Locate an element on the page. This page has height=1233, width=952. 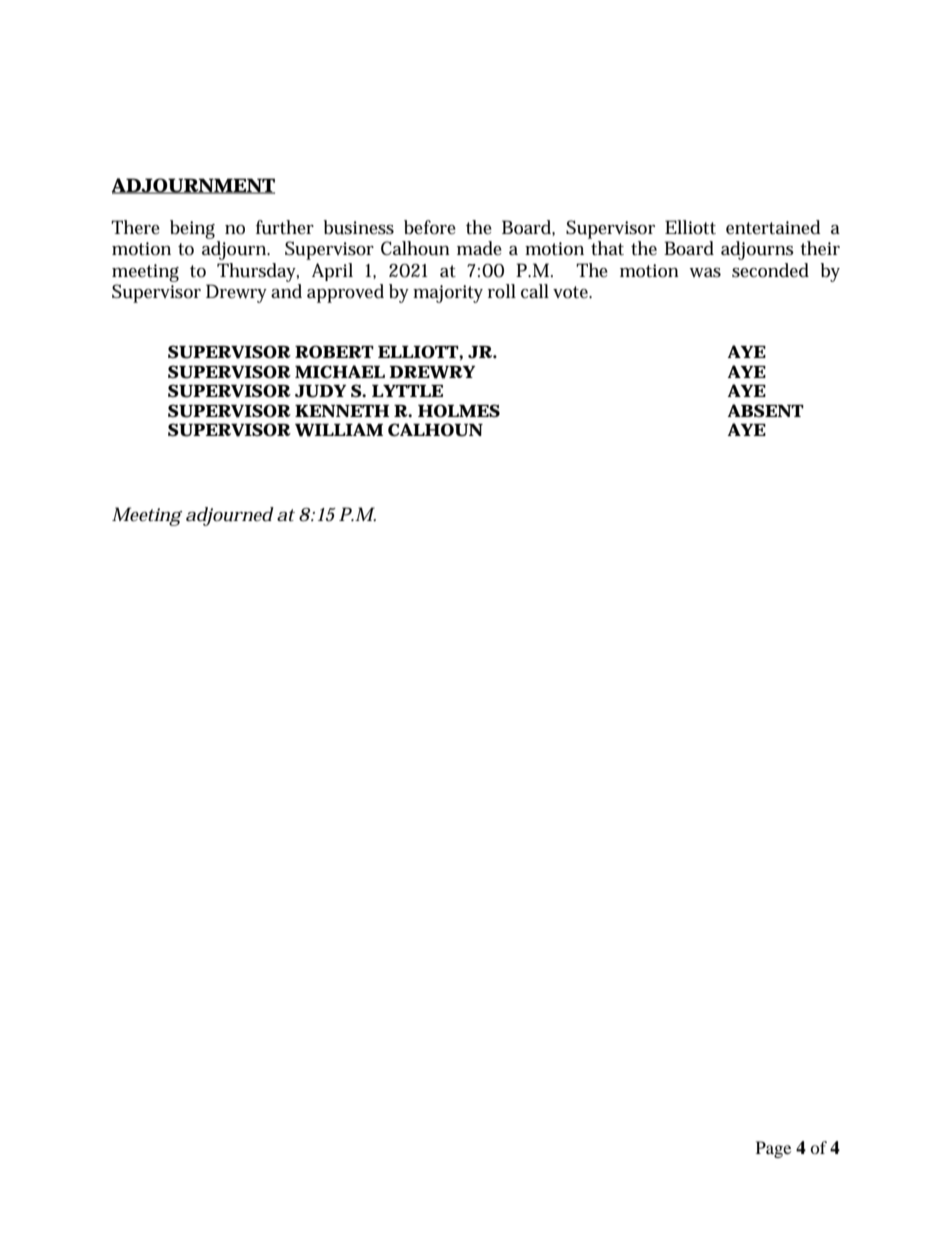
being is located at coordinates (192, 229).
